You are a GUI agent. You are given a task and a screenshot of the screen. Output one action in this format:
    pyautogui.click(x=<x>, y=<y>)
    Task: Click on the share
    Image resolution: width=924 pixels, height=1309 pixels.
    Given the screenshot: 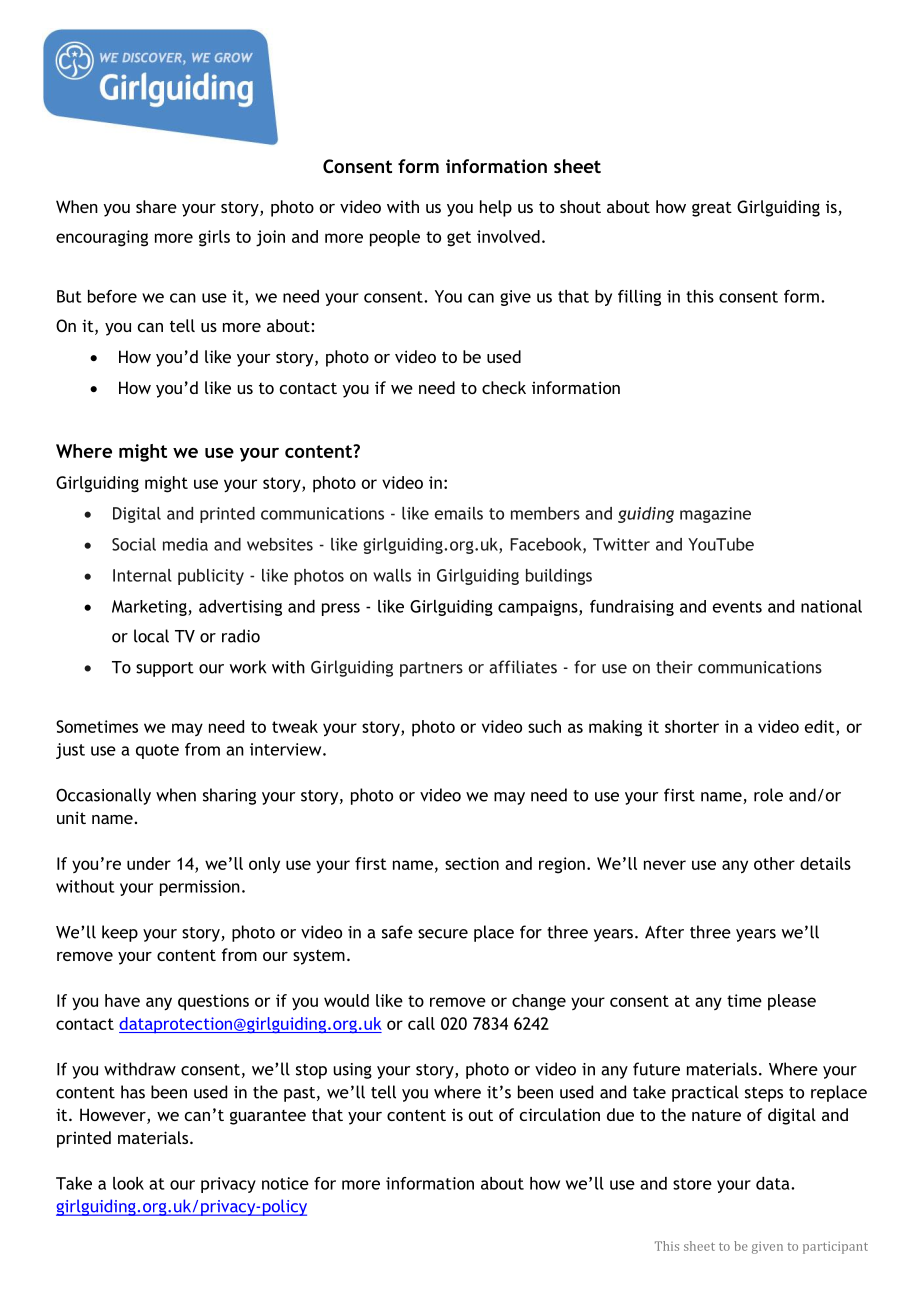 What is the action you would take?
    pyautogui.click(x=156, y=206)
